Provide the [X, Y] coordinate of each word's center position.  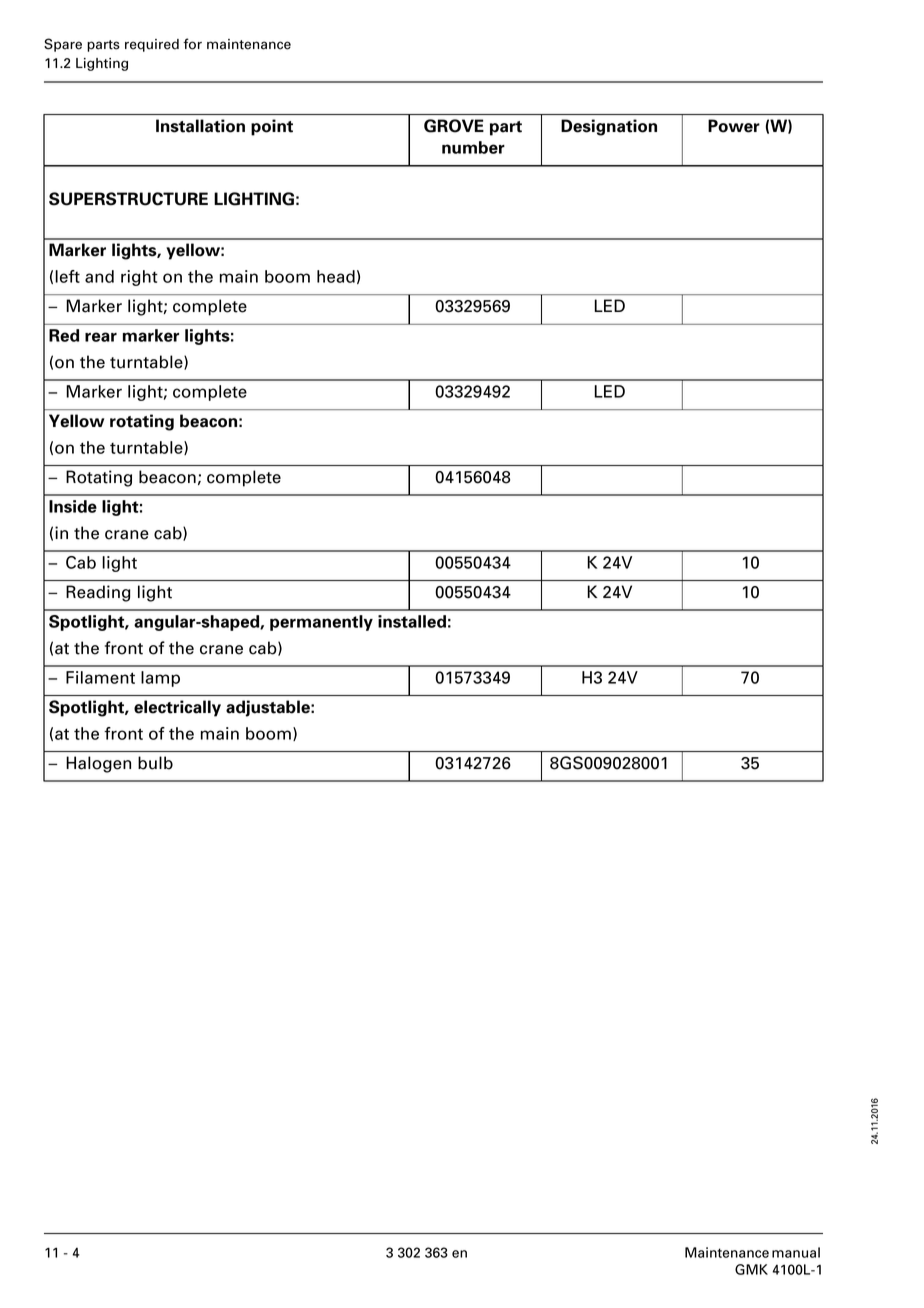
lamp [160, 679]
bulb [155, 763]
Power [734, 126]
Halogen [98, 764]
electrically [177, 708]
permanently [321, 623]
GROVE [454, 126]
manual [796, 1252]
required [152, 45]
